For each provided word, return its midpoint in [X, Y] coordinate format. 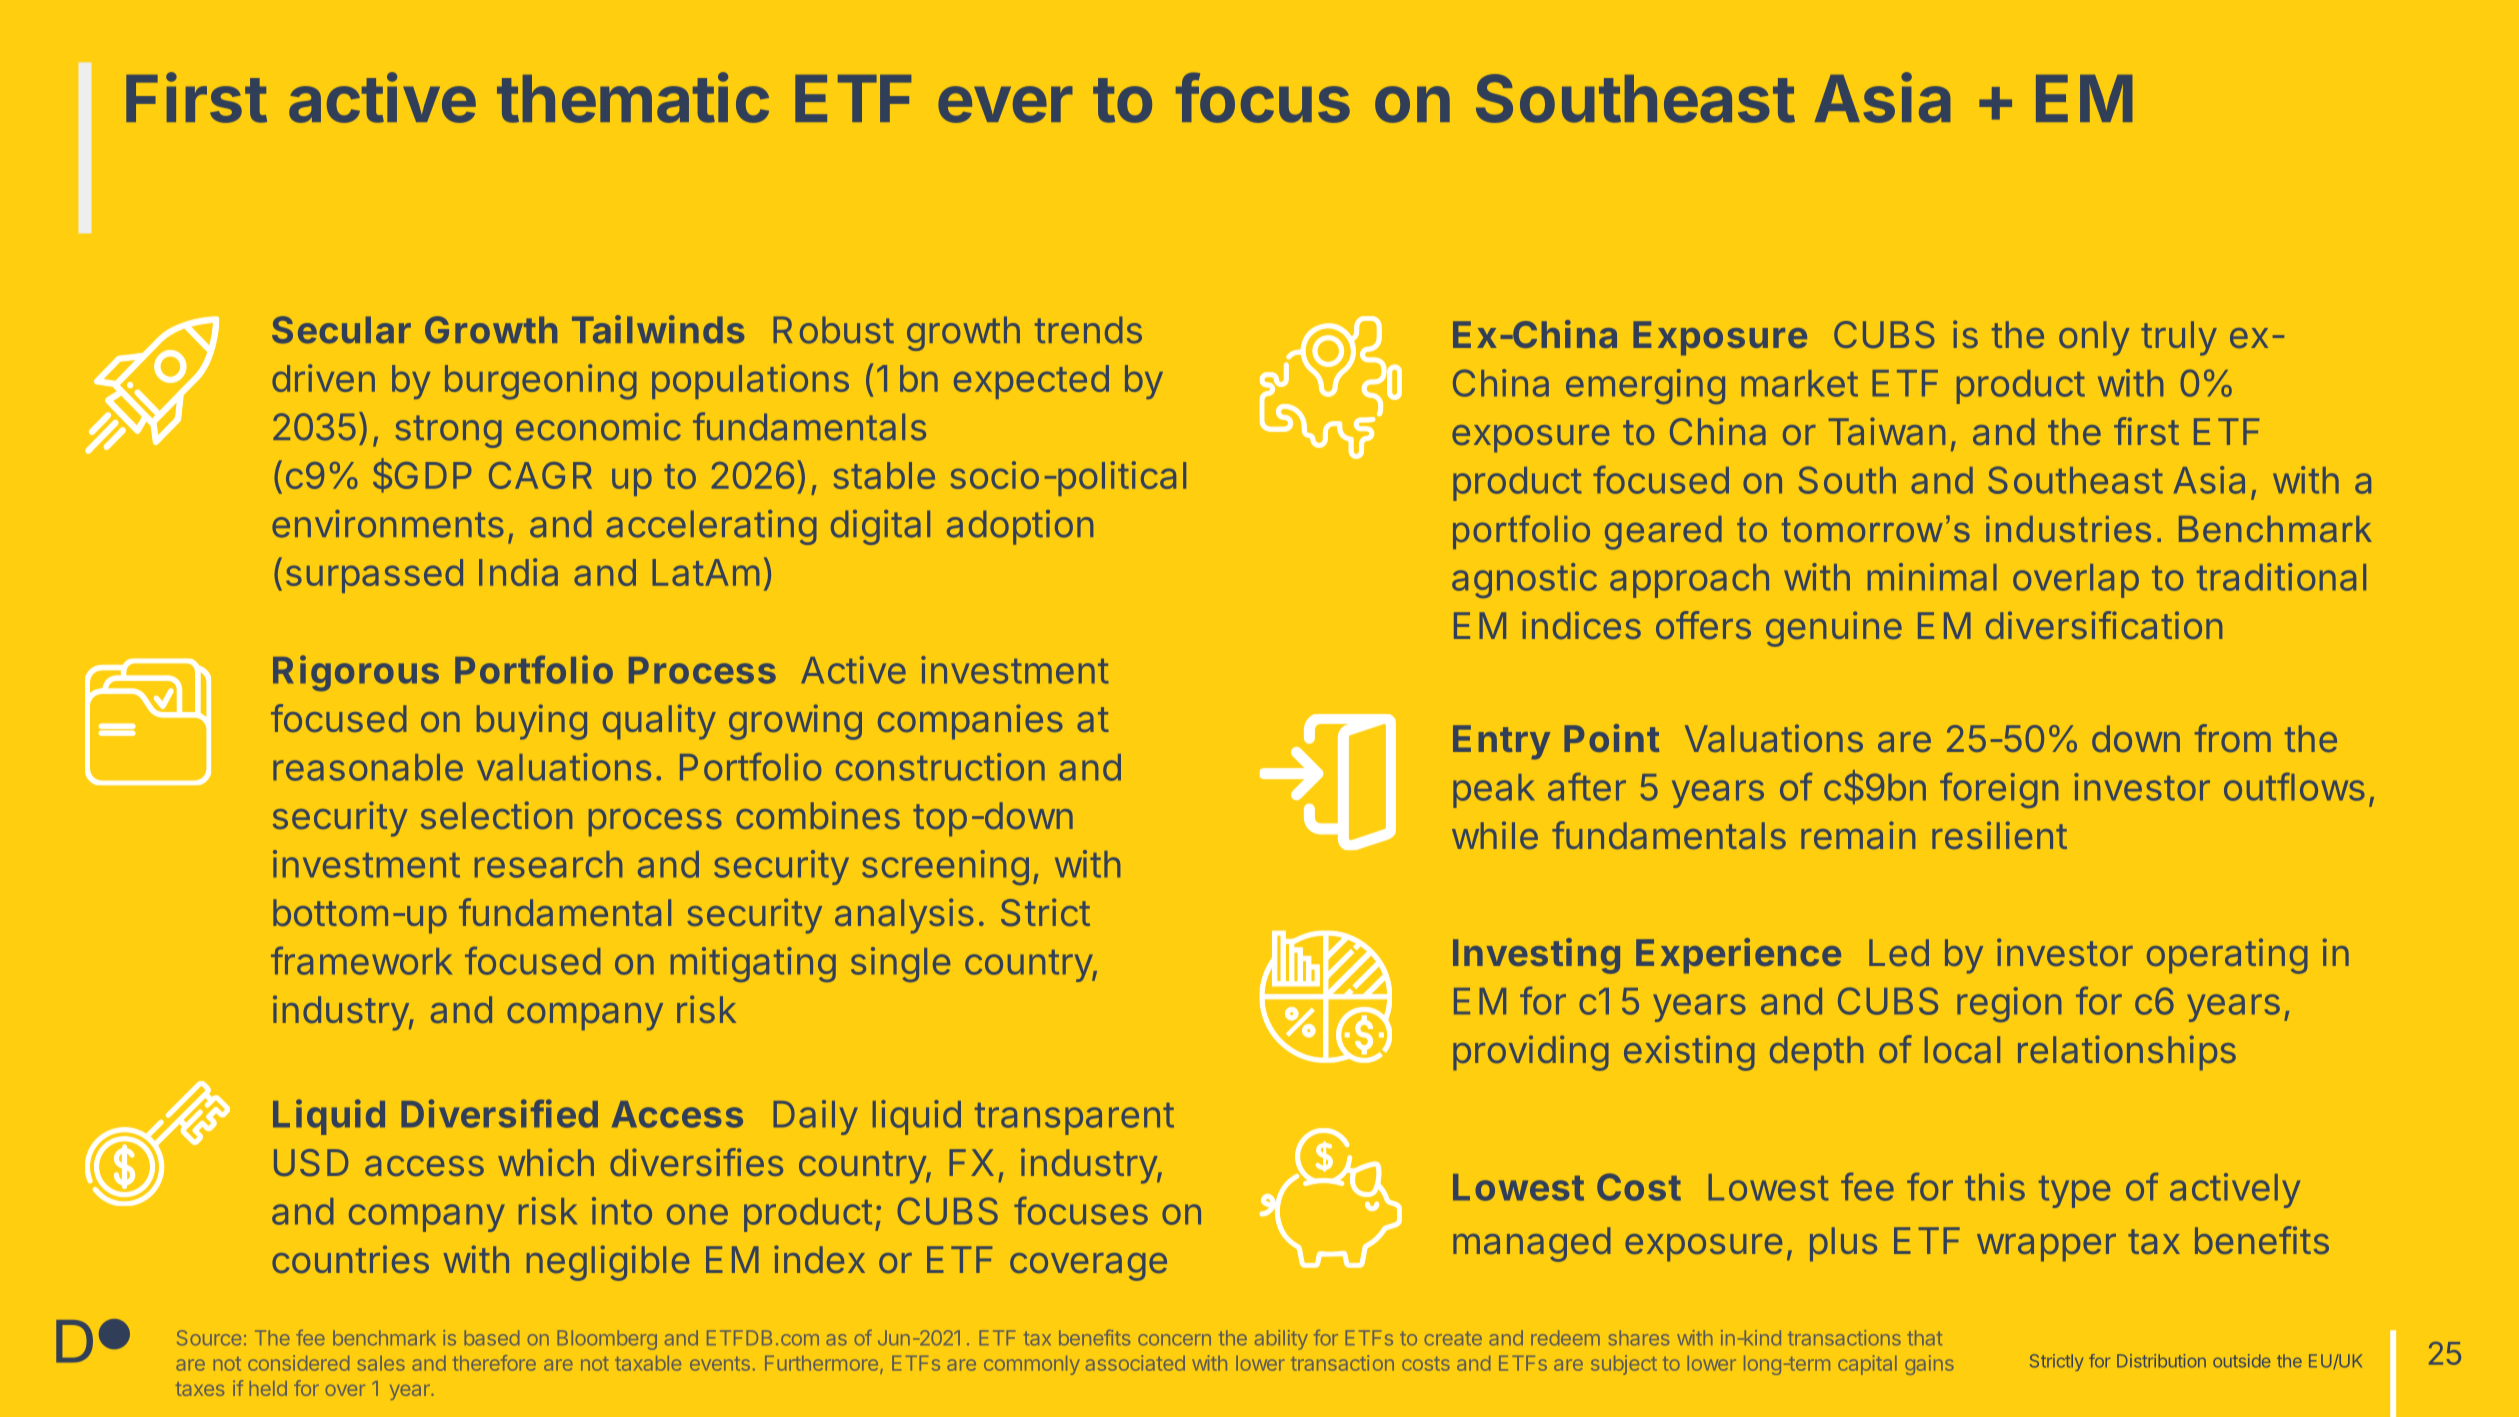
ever [1005, 104]
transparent [1074, 1119]
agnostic [1524, 580]
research [548, 864]
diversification [2104, 625]
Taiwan [1887, 431]
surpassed [374, 576]
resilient [1999, 835]
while [1495, 835]
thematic [633, 97]
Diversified [499, 1113]
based [492, 1338]
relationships [2127, 1052]
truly [2179, 338]
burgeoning [540, 382]
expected [1031, 382]
